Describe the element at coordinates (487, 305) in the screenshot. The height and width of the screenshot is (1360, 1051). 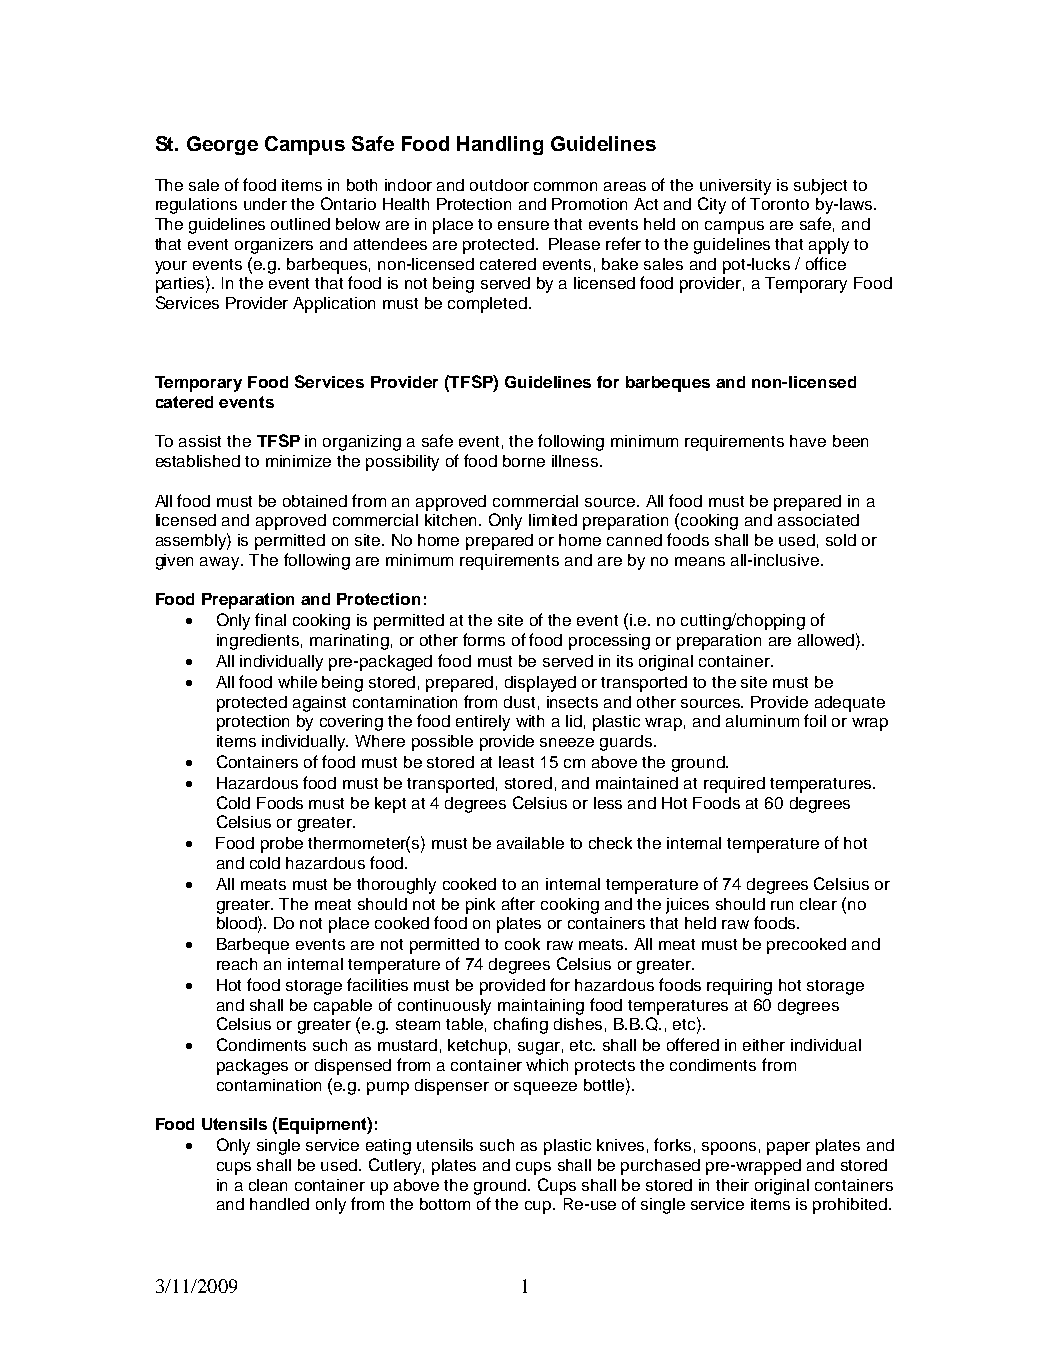
I see `completed` at that location.
